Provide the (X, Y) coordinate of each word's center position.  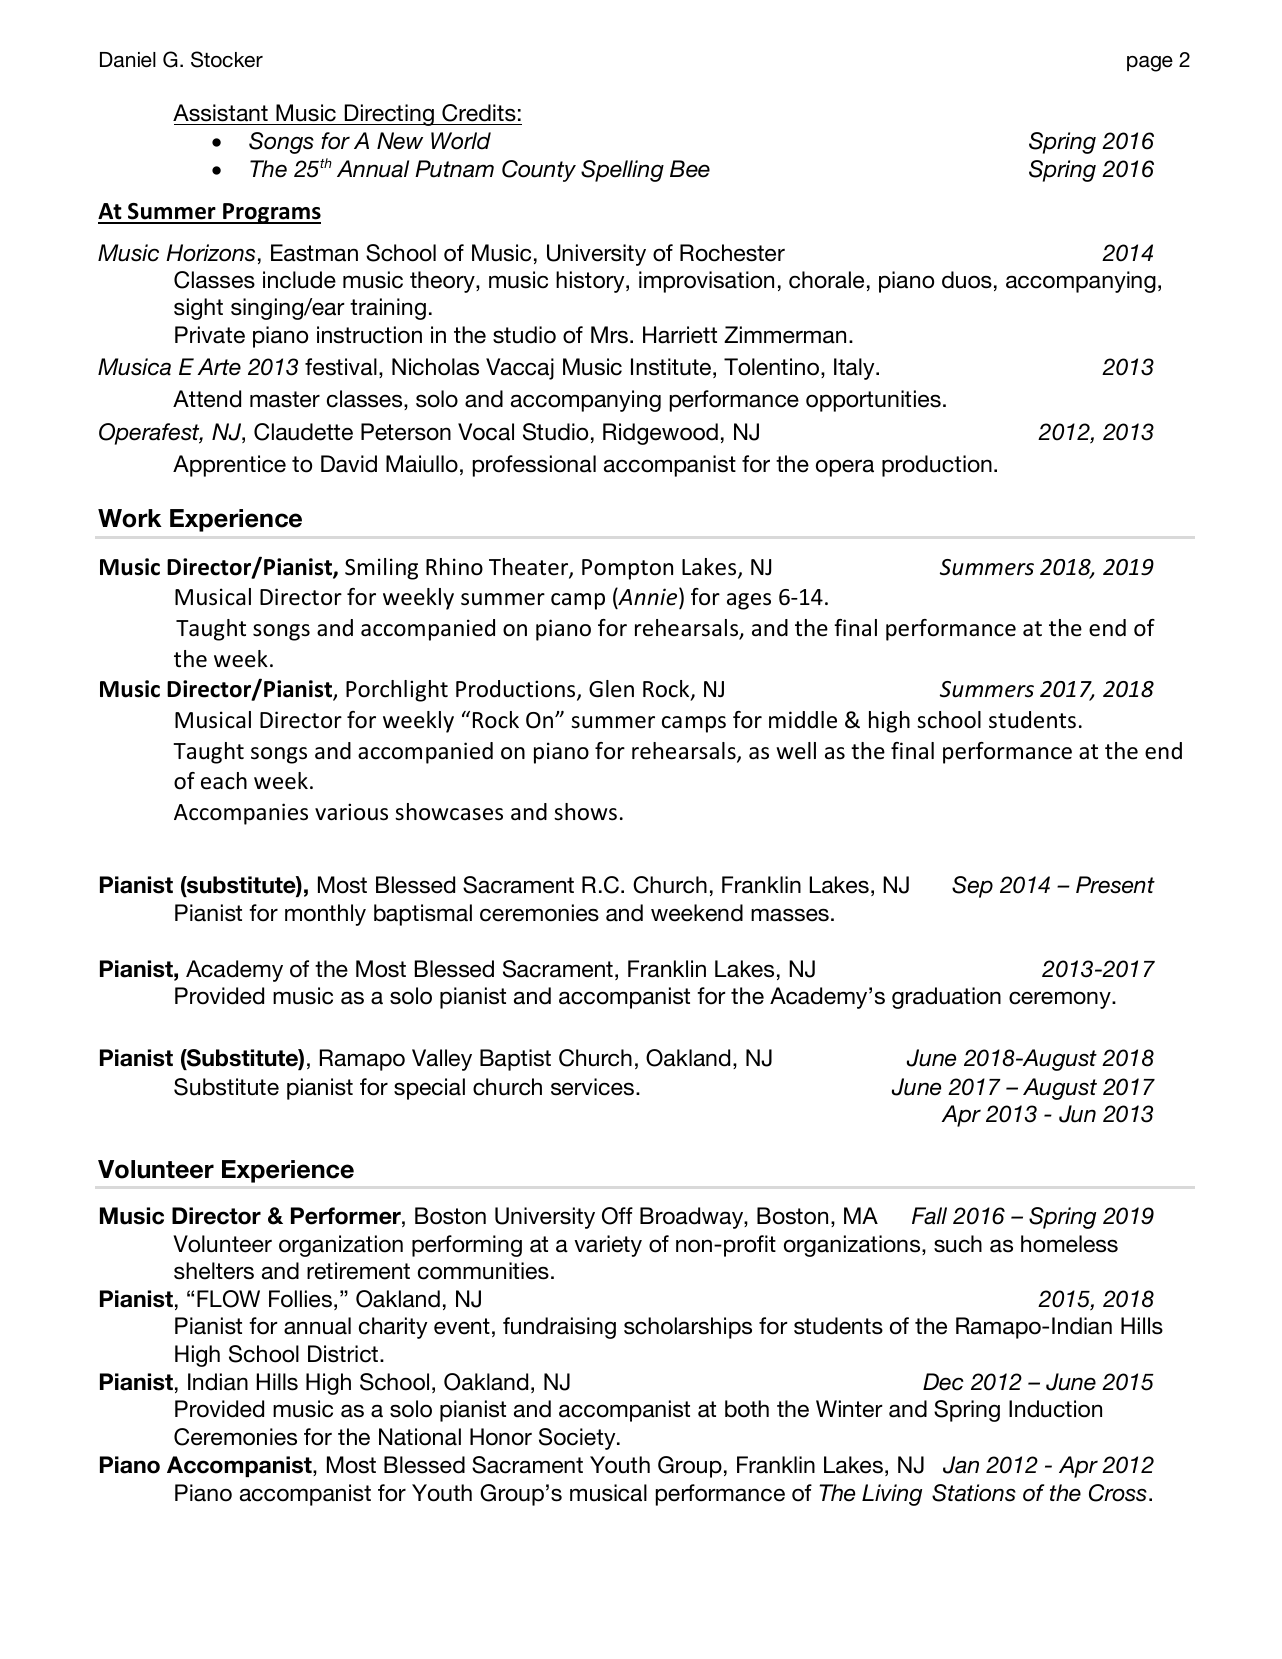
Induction (1055, 1409)
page (1150, 64)
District (343, 1354)
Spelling (622, 171)
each (224, 781)
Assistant (220, 113)
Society (578, 1439)
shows (585, 812)
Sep (972, 887)
